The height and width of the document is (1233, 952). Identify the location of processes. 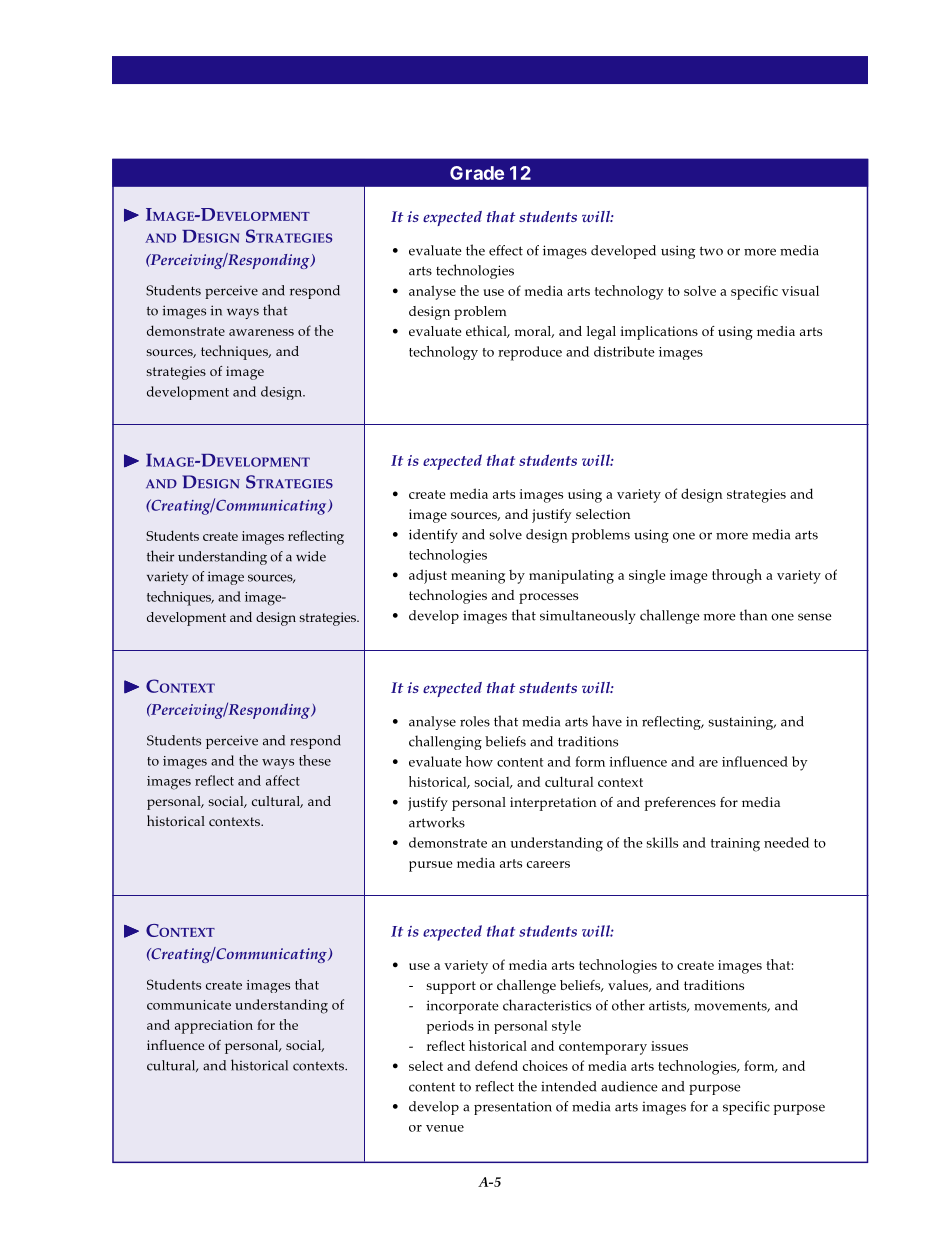
(548, 598).
